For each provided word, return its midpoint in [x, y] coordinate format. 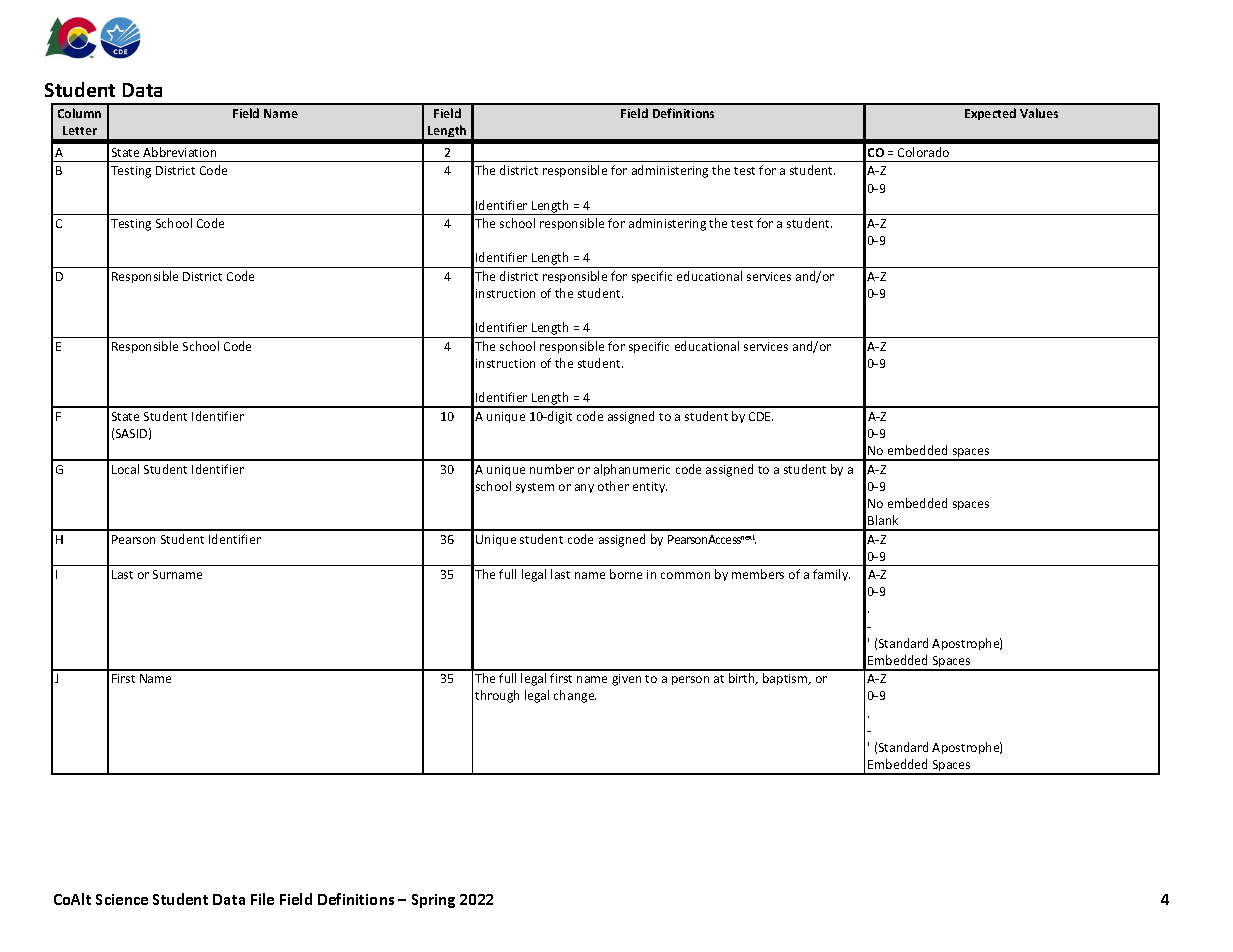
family [831, 575]
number [552, 469]
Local [125, 469]
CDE [761, 416]
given [626, 680]
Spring [433, 901]
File [262, 899]
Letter [80, 130]
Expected [990, 114]
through [497, 696]
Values [1039, 113]
